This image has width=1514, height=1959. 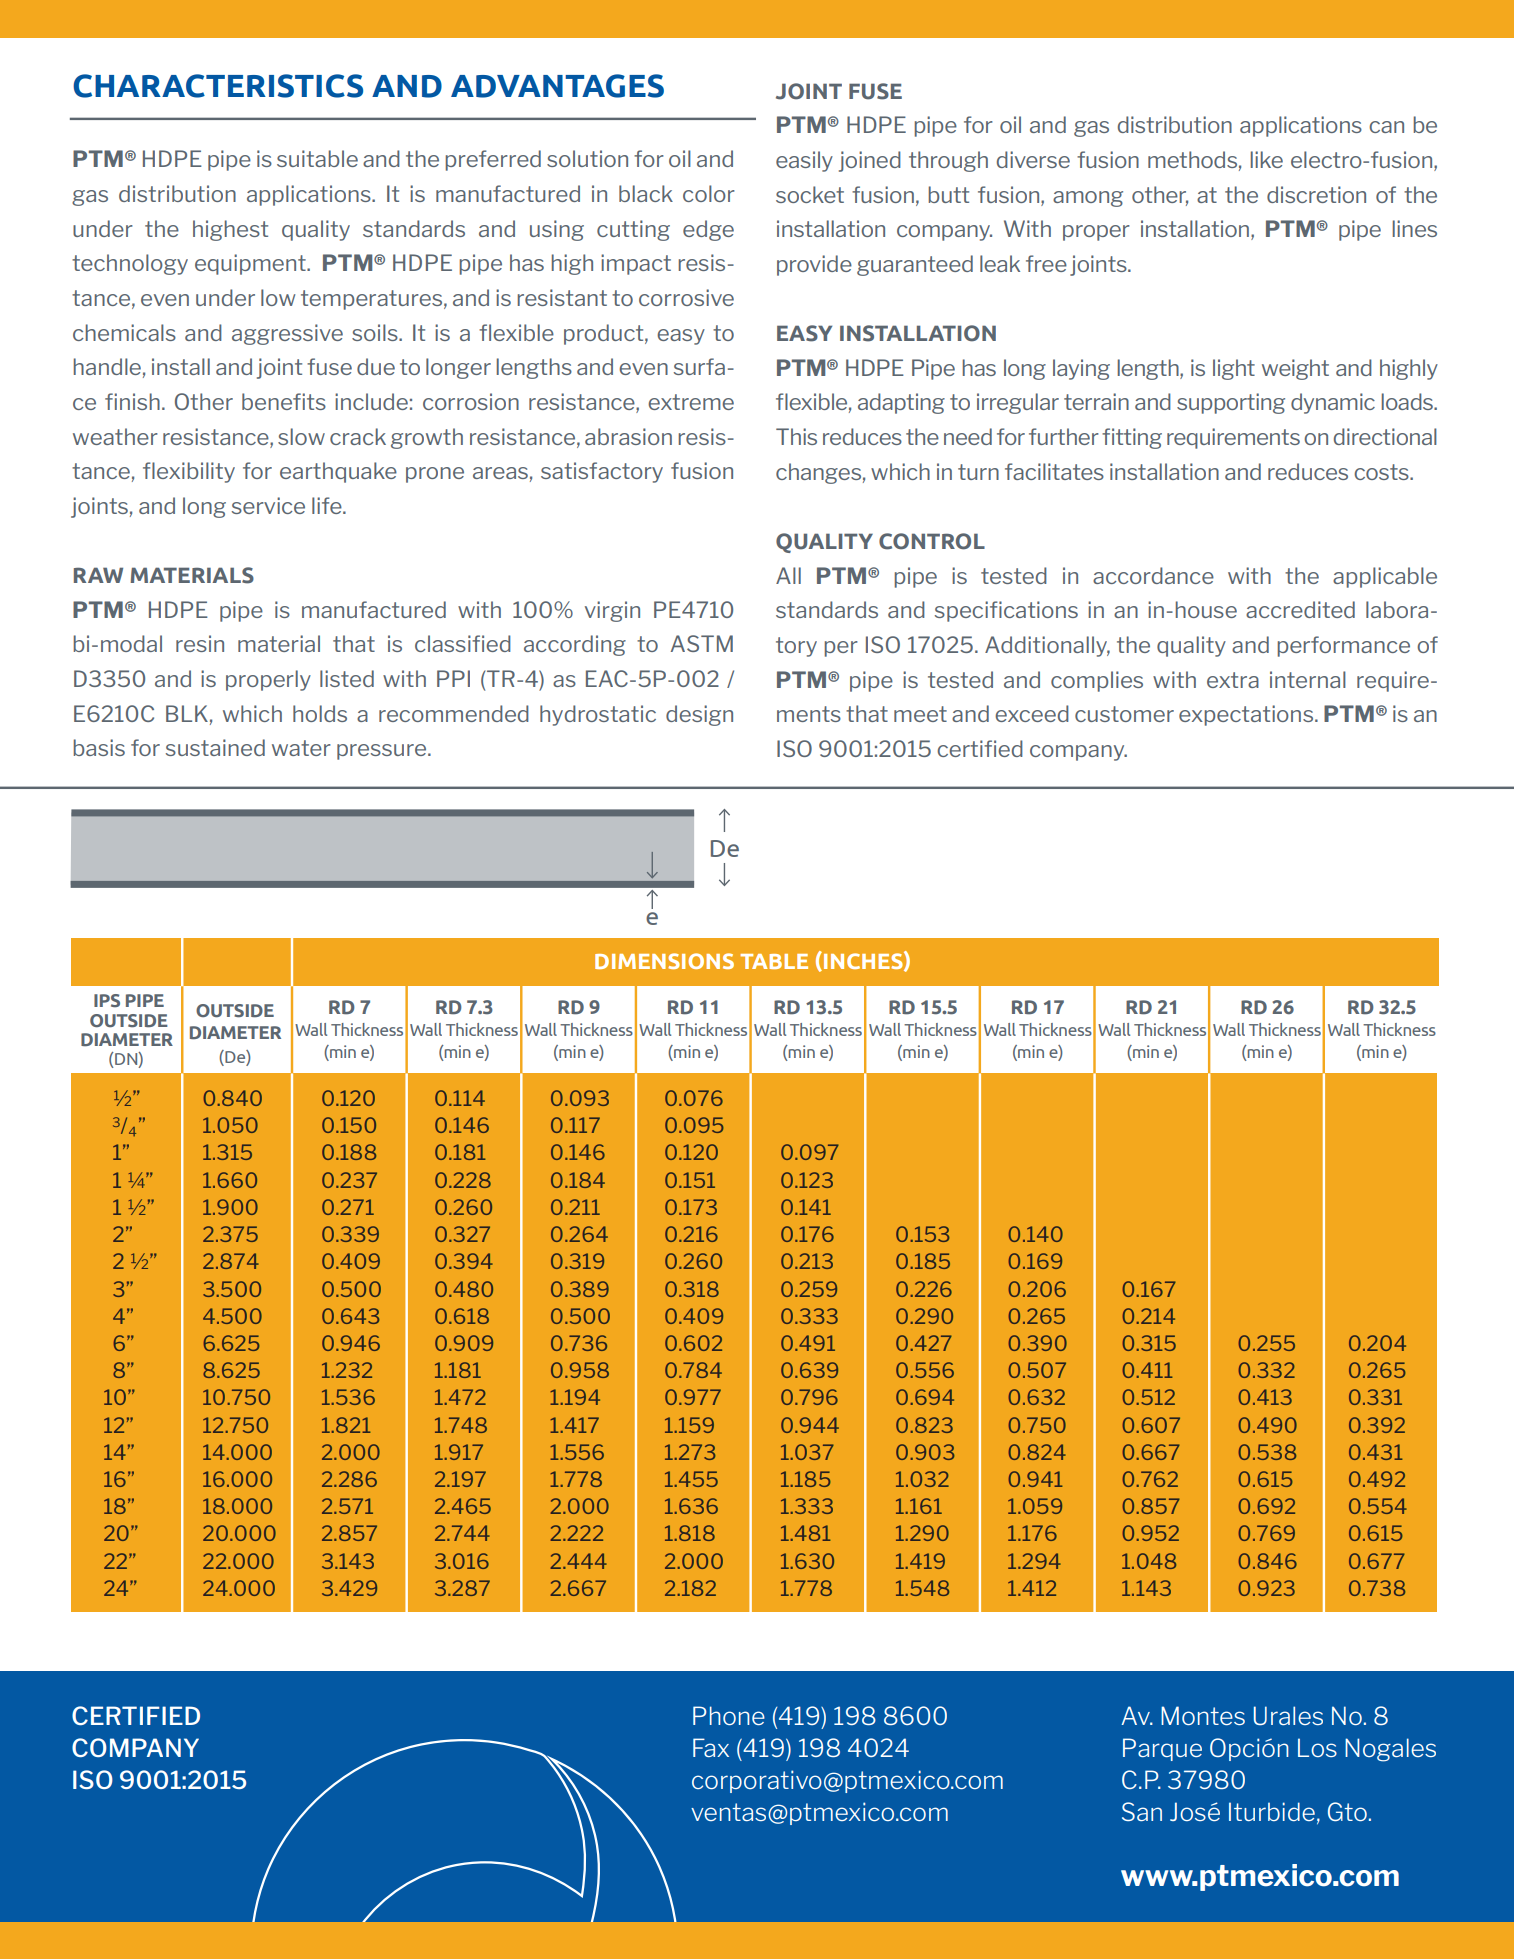 What do you see at coordinates (804, 161) in the image?
I see `easily` at bounding box center [804, 161].
